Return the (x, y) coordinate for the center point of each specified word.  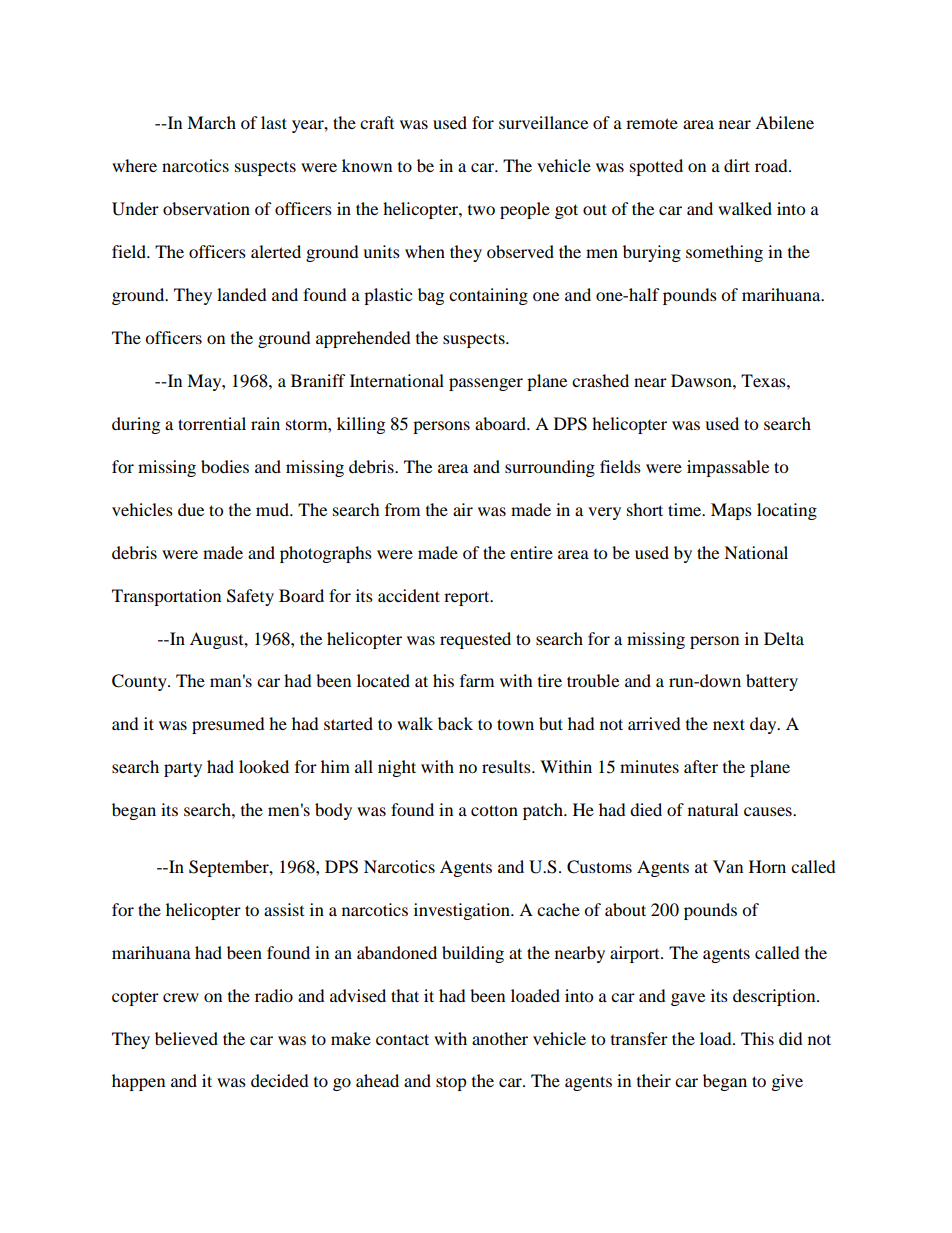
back (455, 723)
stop (451, 1083)
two (481, 210)
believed (186, 1038)
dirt (737, 165)
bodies (225, 466)
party (183, 769)
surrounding (550, 468)
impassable (728, 468)
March (211, 122)
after (701, 766)
